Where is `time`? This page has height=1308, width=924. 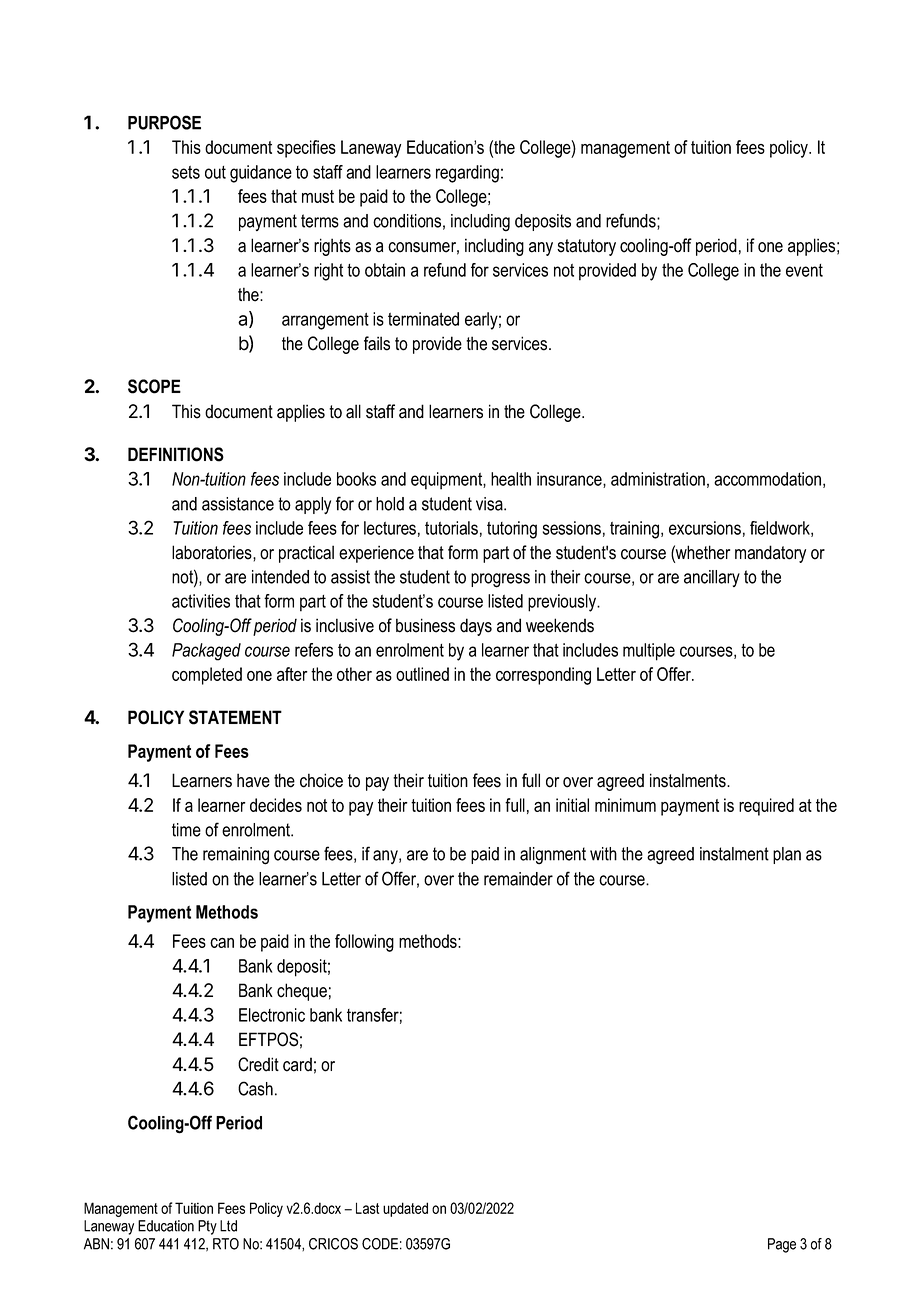 time is located at coordinates (186, 830).
